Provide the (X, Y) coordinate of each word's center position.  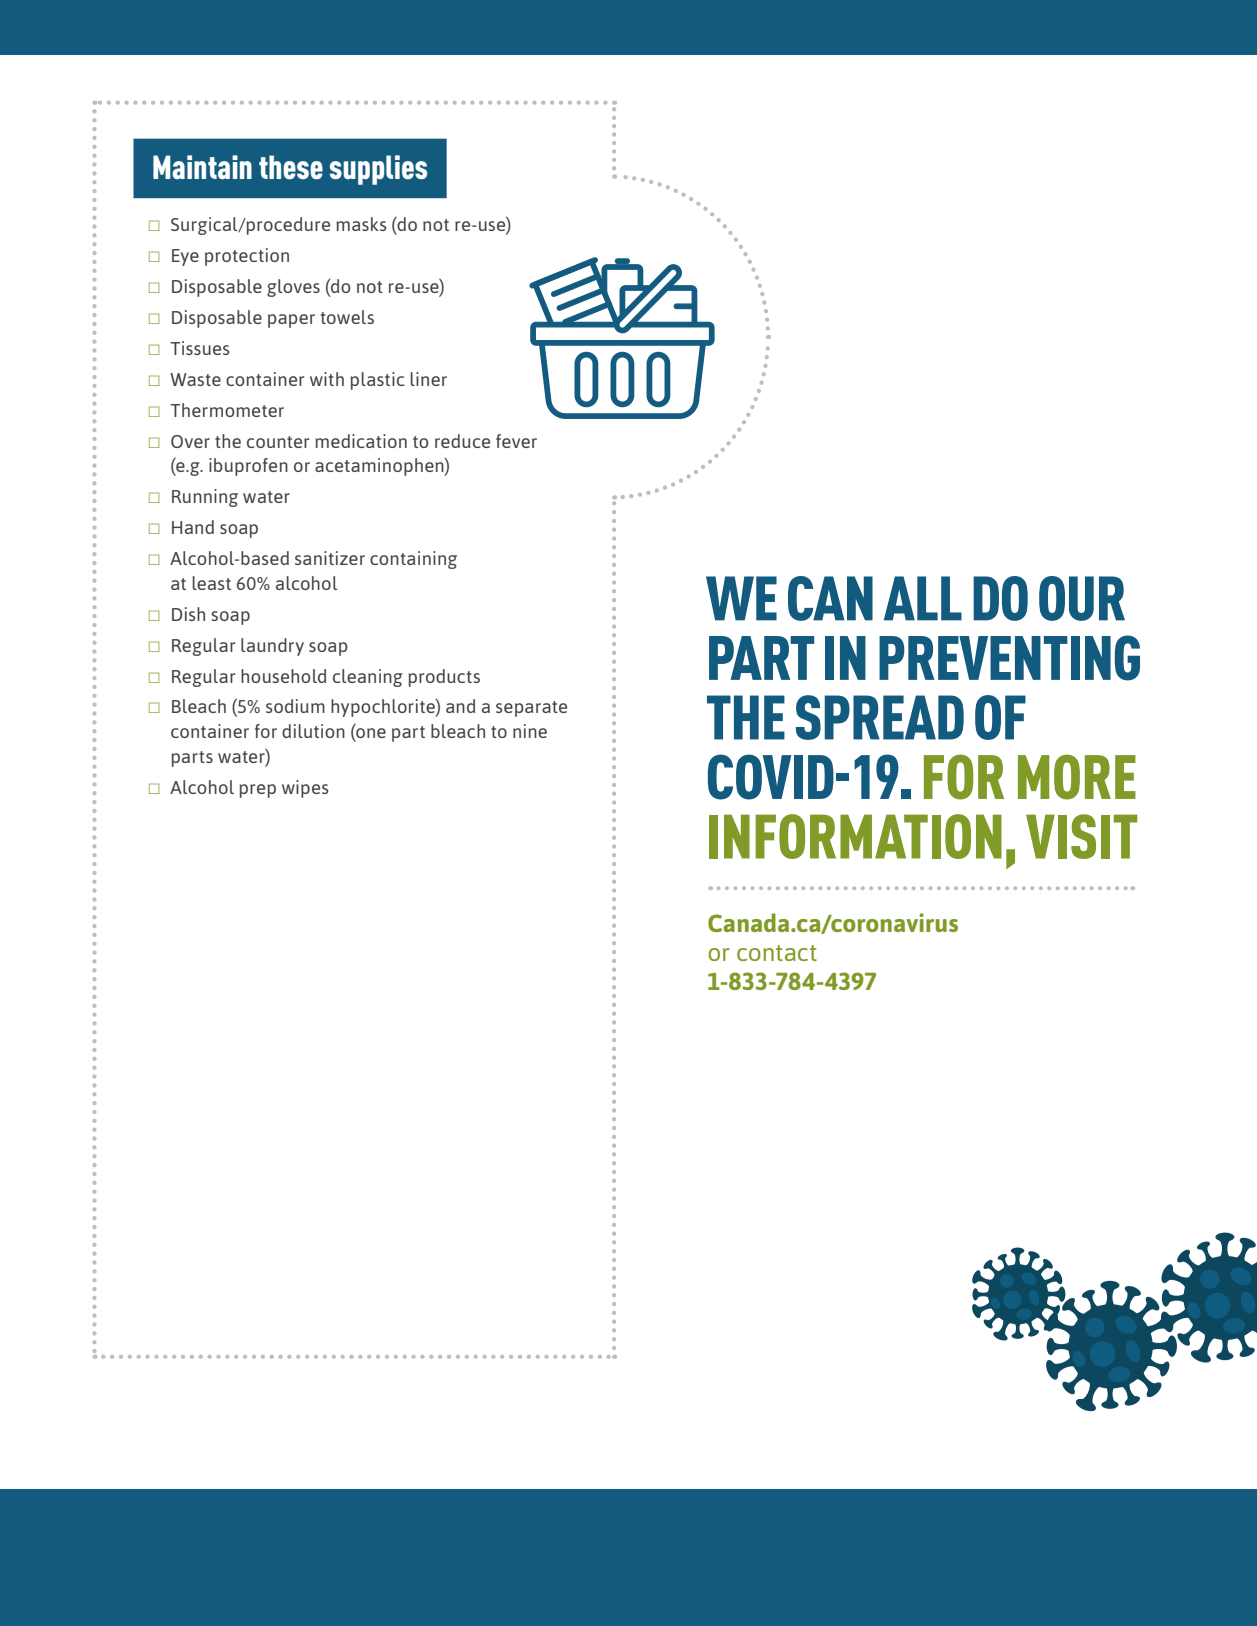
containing (413, 560)
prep (257, 791)
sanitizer (330, 558)
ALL (923, 598)
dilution (313, 731)
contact (777, 953)
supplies (378, 170)
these (291, 167)
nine (530, 731)
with (327, 379)
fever (516, 441)
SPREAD (880, 717)
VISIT (1081, 836)
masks (361, 224)
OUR (1082, 598)
